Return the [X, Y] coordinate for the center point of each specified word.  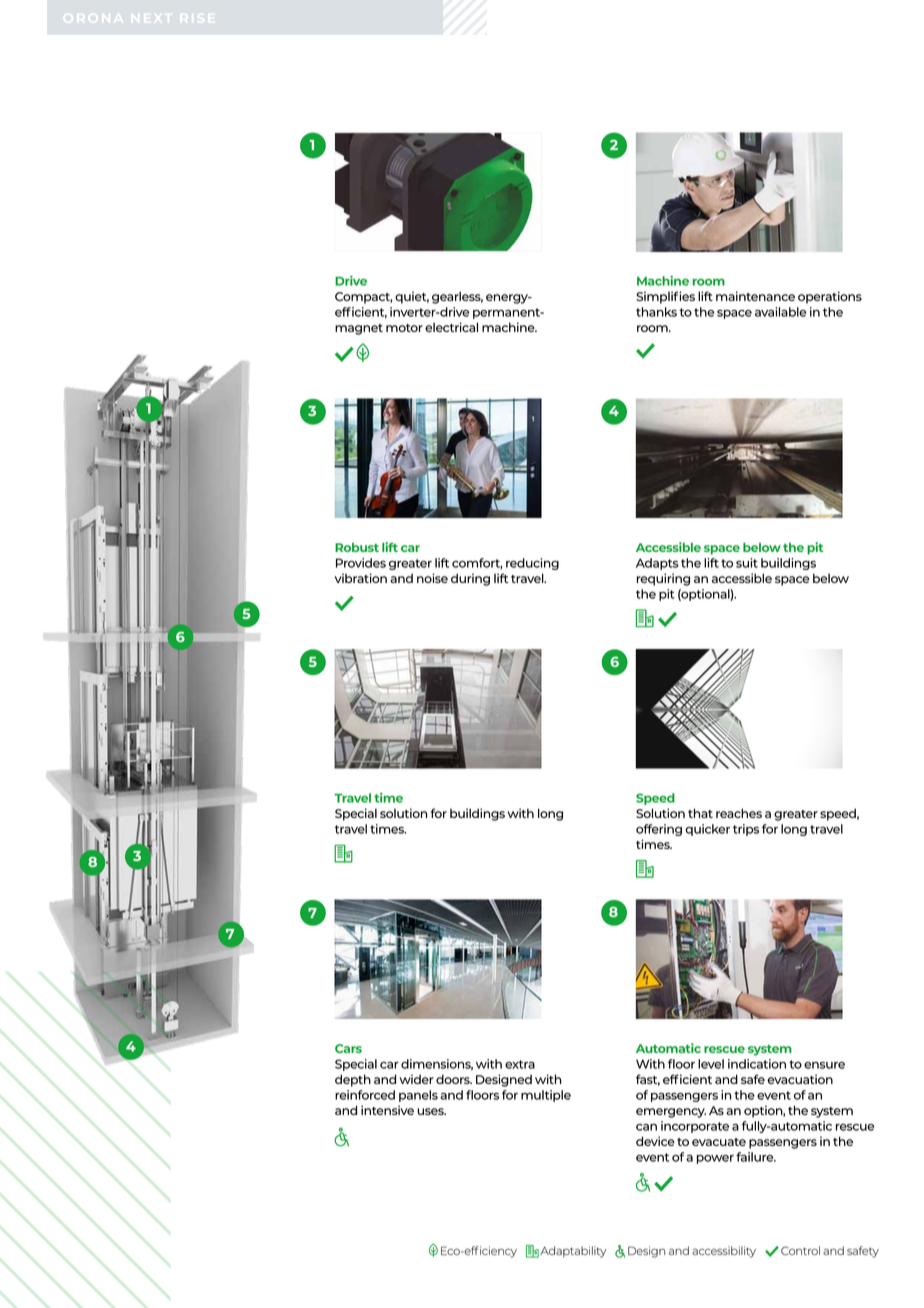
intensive [387, 1110]
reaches [739, 813]
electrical [451, 327]
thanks [656, 312]
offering [659, 830]
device [655, 1141]
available [780, 312]
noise [432, 578]
